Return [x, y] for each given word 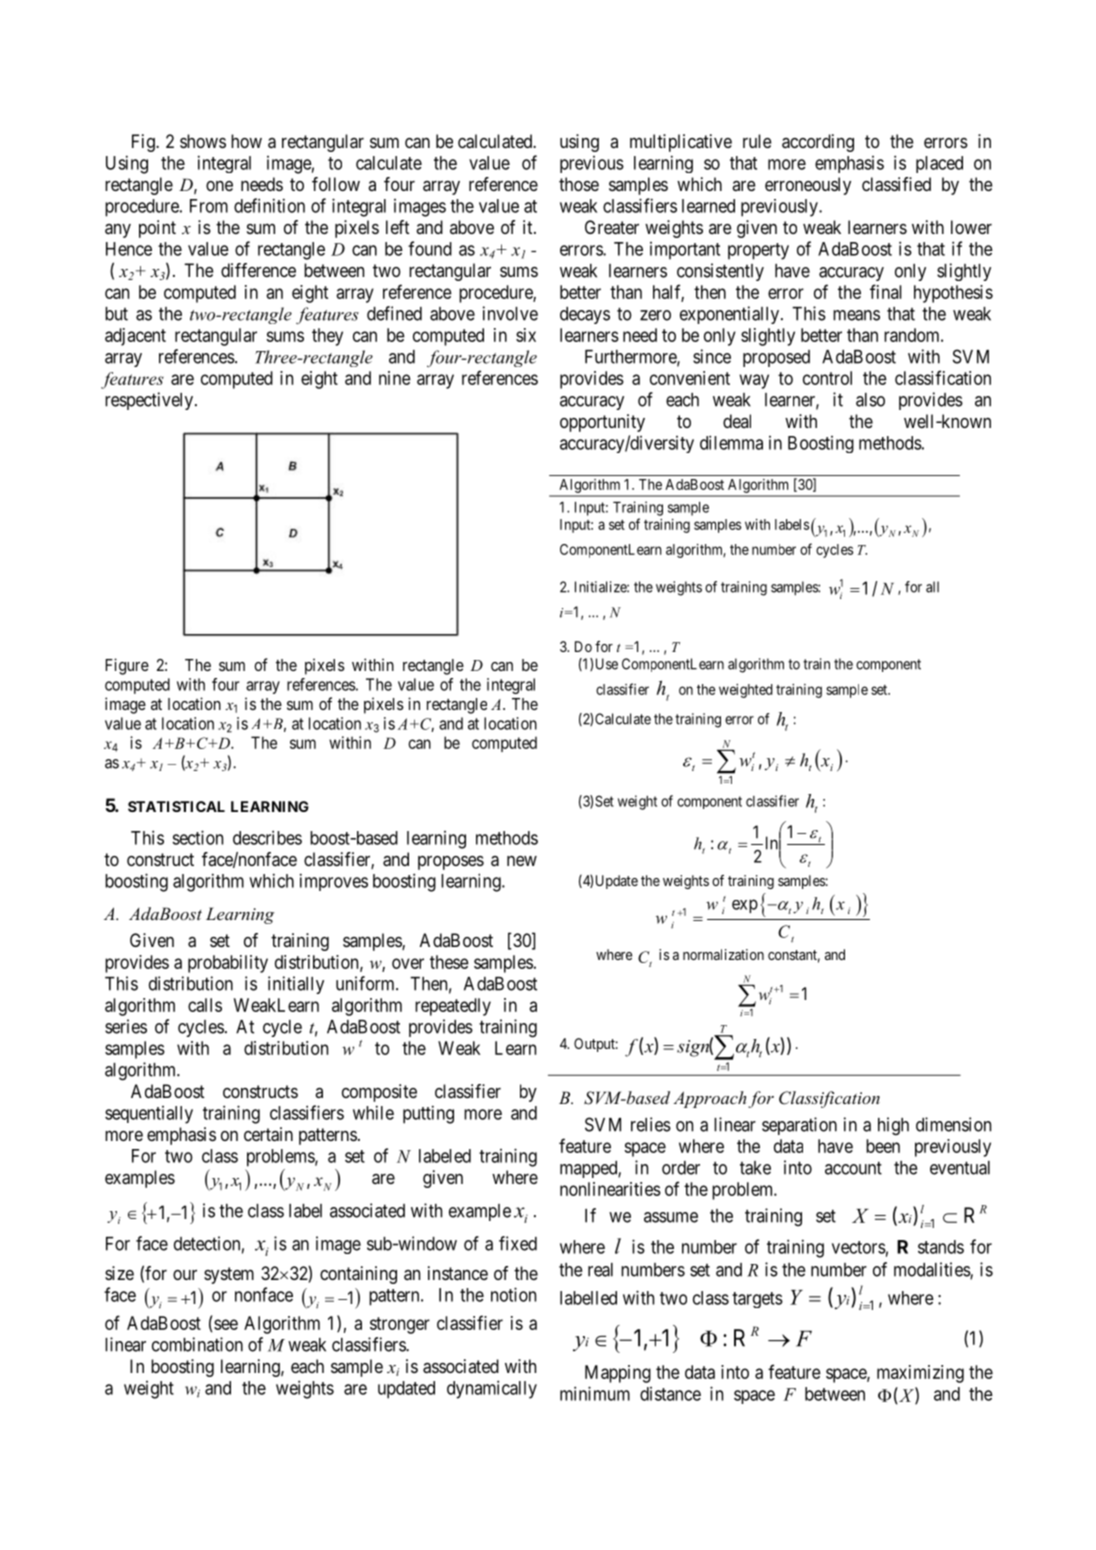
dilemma [731, 442]
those [579, 184]
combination [197, 1344]
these [449, 962]
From [209, 206]
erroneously [808, 186]
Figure [127, 666]
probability [228, 964]
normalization [723, 954]
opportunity [602, 423]
